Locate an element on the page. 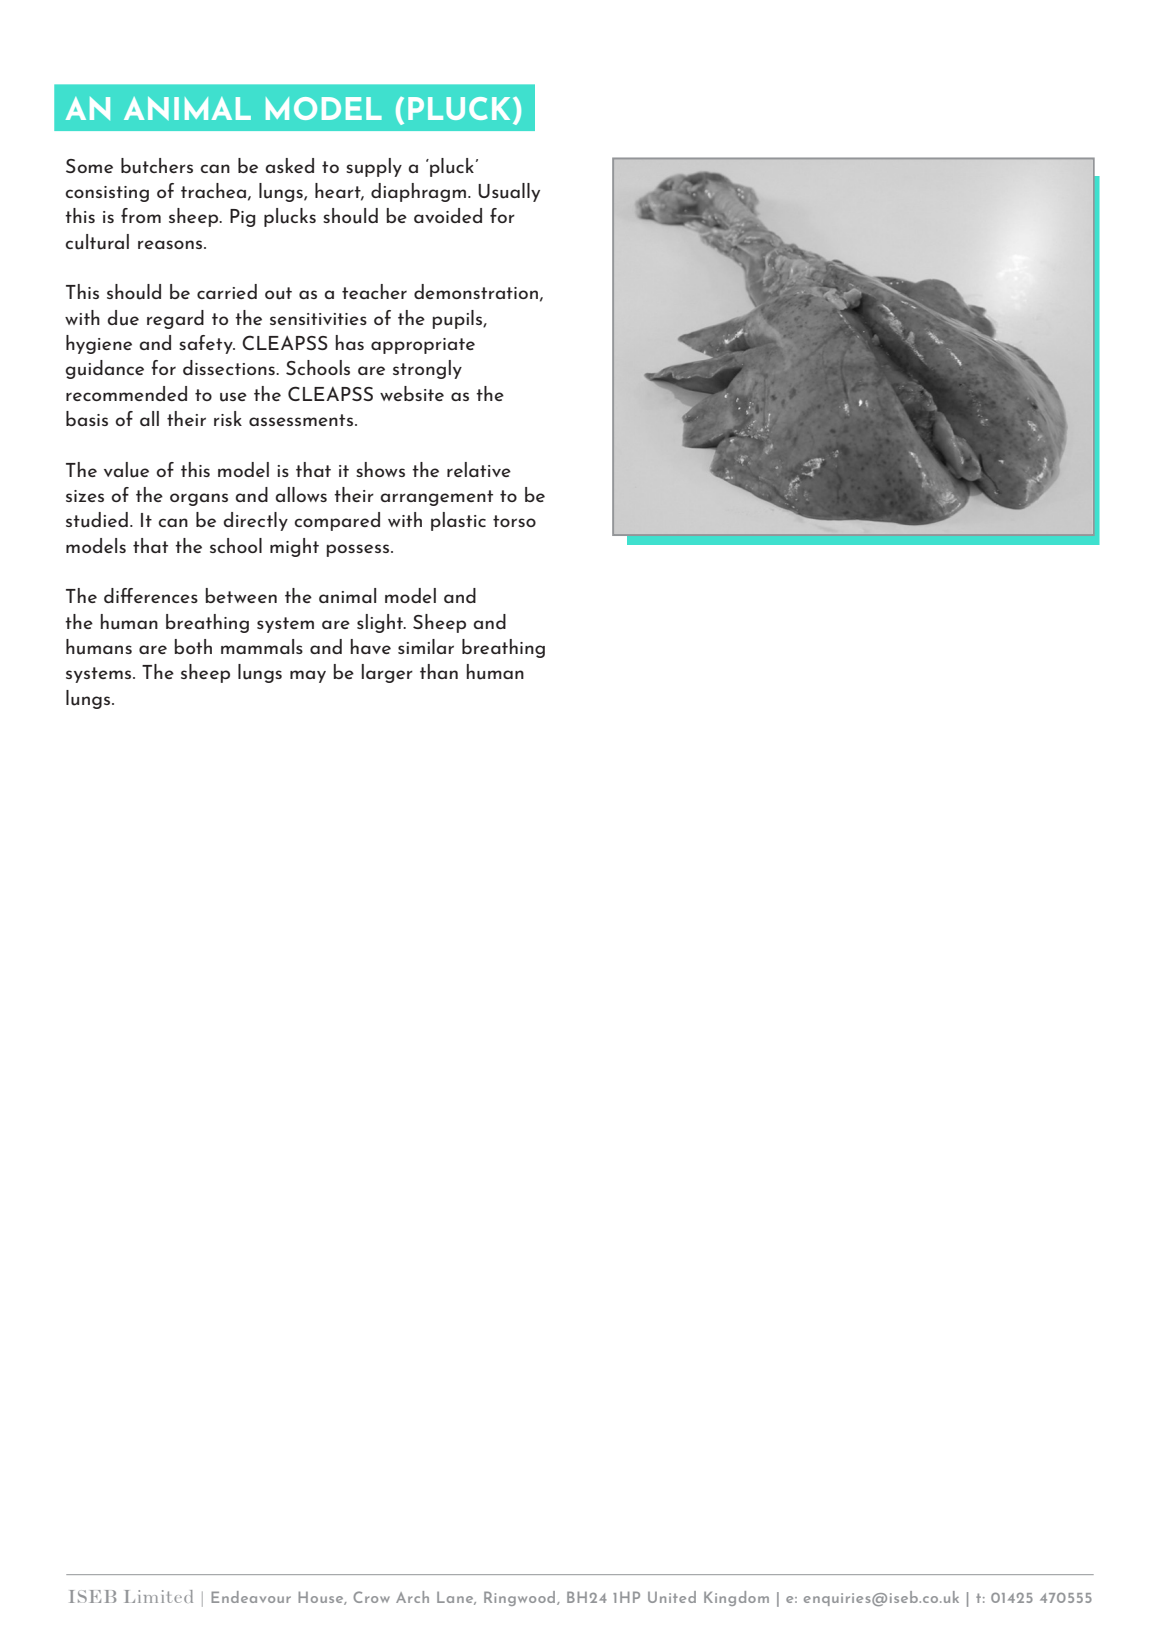  Crow is located at coordinates (371, 1597).
